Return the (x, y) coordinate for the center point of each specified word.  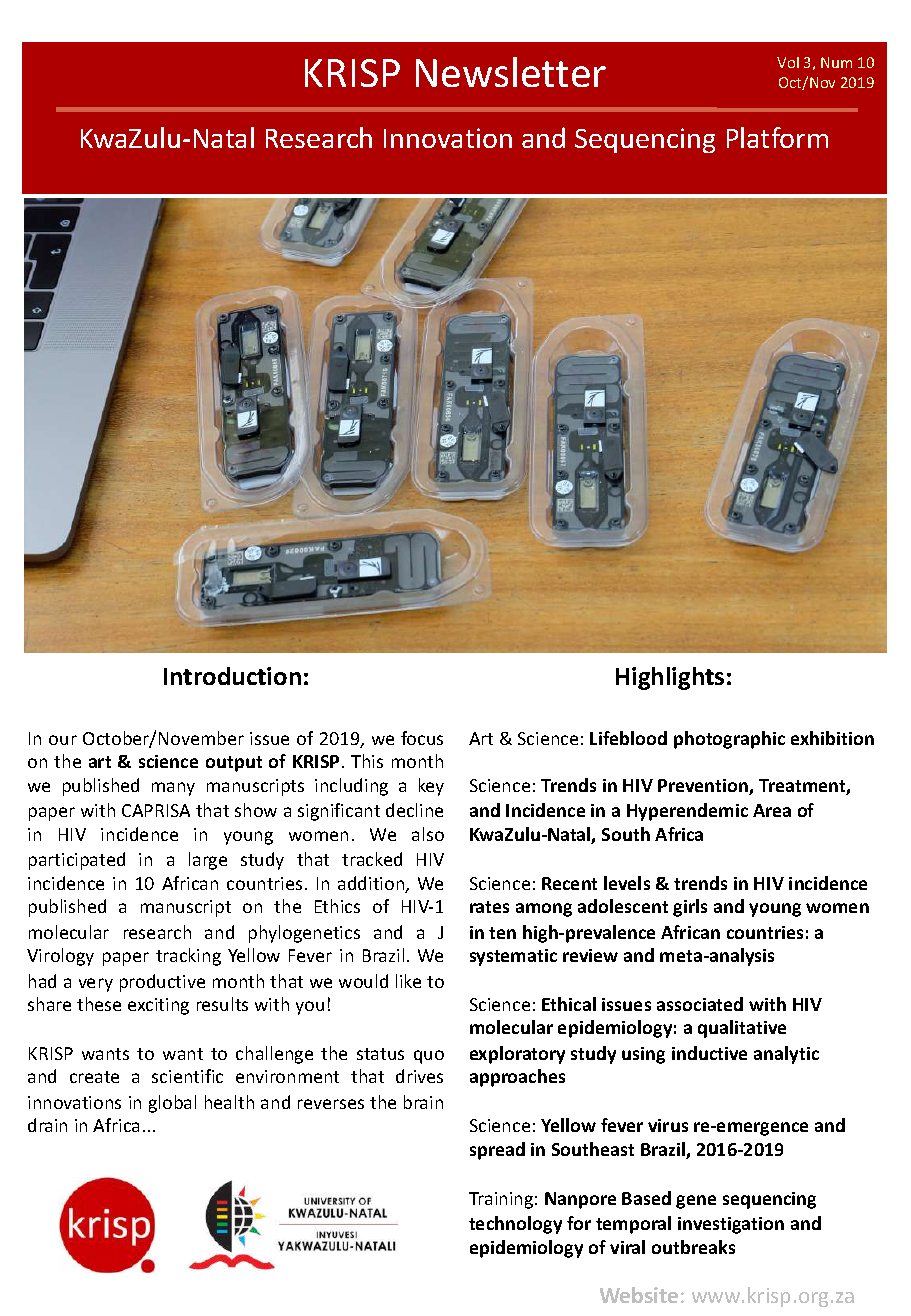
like (408, 981)
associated (700, 1004)
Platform (777, 137)
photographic (729, 740)
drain (47, 1125)
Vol (788, 62)
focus (422, 738)
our (63, 740)
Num (836, 62)
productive (162, 983)
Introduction (232, 676)
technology (515, 1225)
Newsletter (511, 72)
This (367, 761)
